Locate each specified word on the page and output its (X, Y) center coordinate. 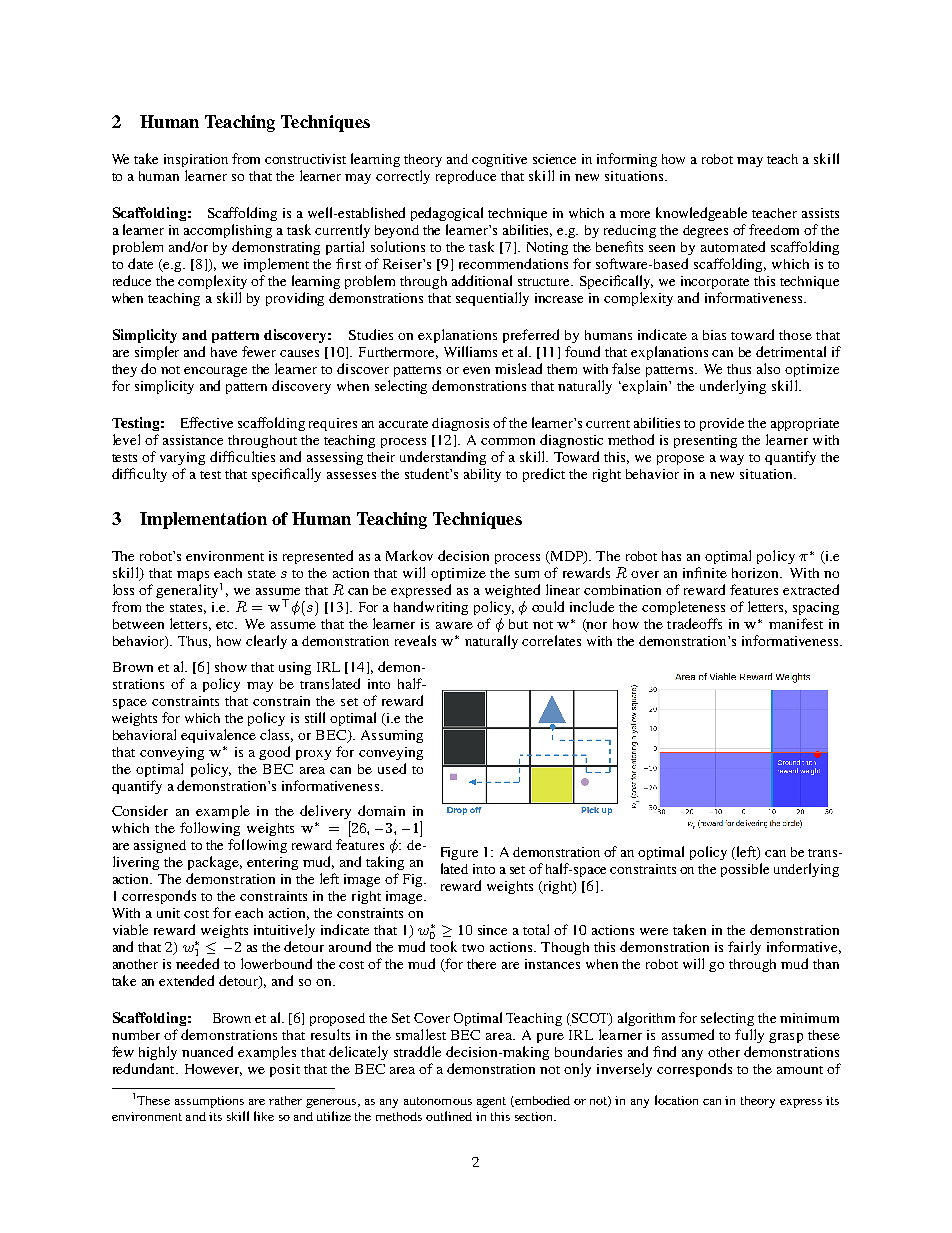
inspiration (196, 160)
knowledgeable (701, 214)
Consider (140, 810)
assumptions (209, 1102)
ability (482, 475)
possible (745, 870)
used (392, 768)
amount (800, 1070)
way (732, 460)
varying (182, 458)
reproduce (466, 177)
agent (491, 1102)
